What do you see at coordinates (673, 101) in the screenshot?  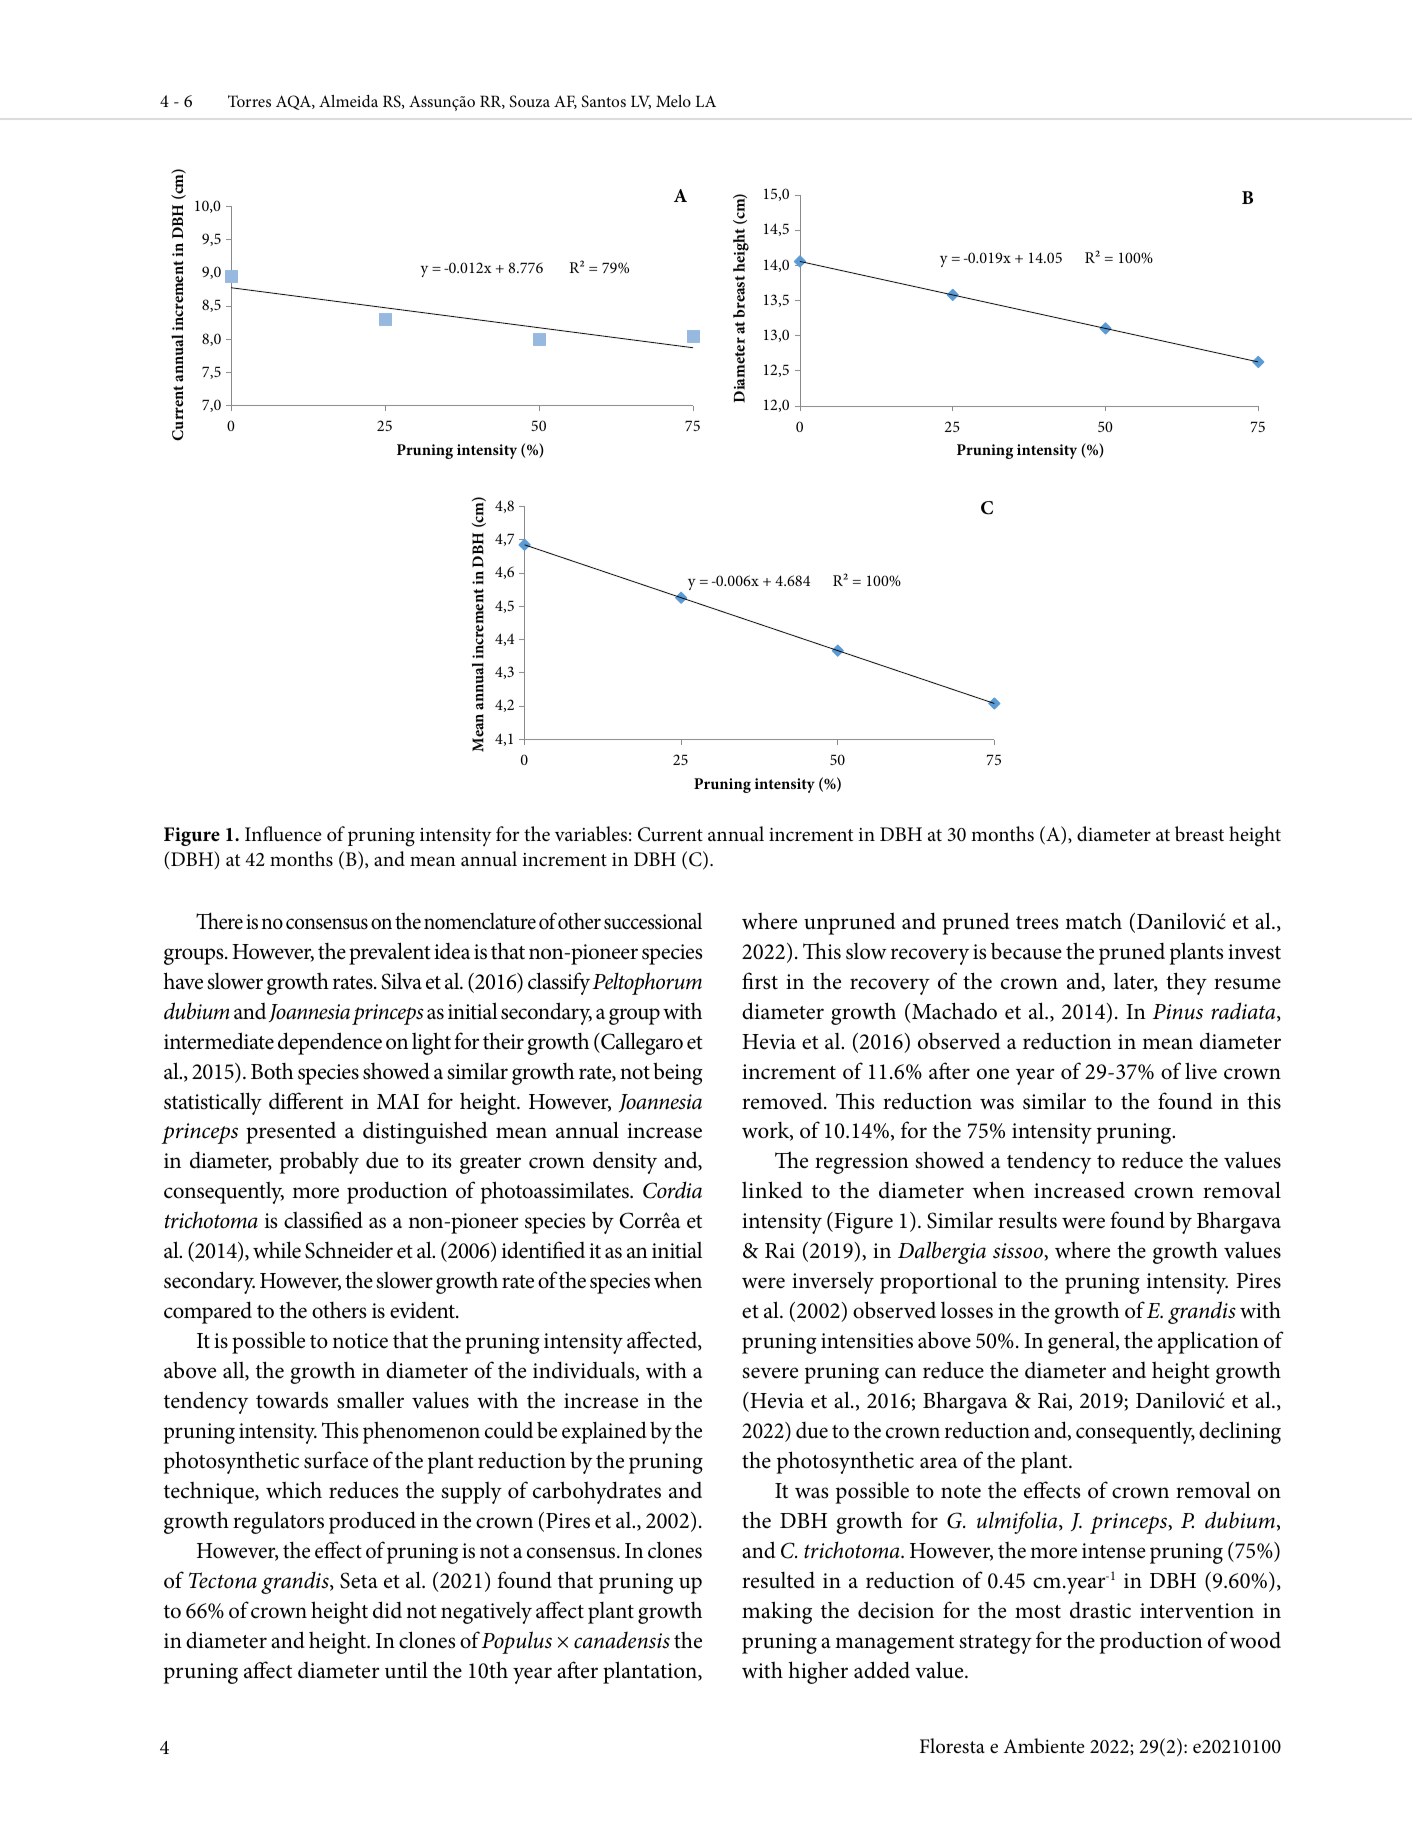 I see `Melo` at bounding box center [673, 101].
